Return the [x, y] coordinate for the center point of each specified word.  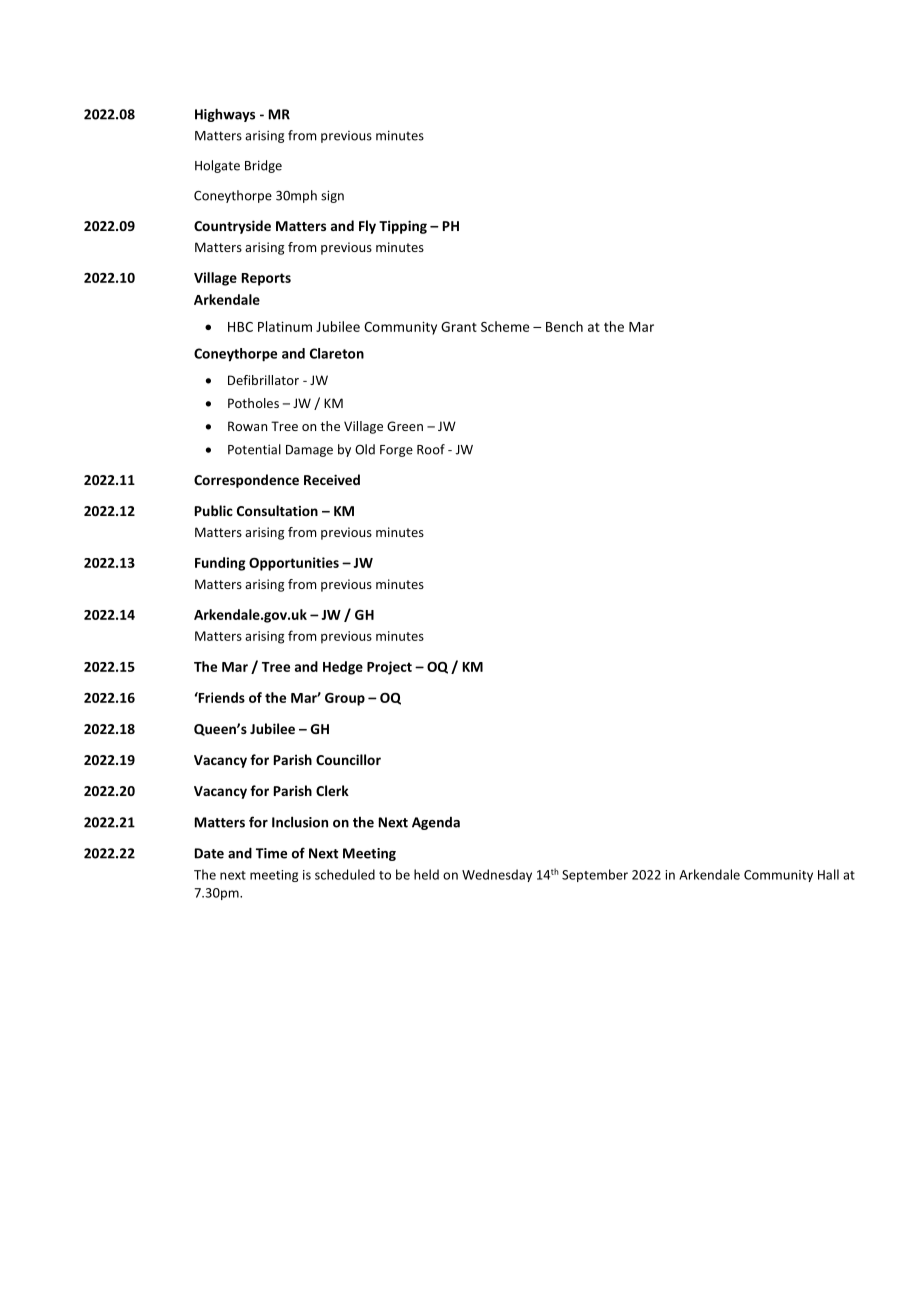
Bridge [263, 166]
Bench [564, 326]
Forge [396, 451]
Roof [431, 449]
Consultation [277, 510]
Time [271, 853]
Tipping [403, 227]
